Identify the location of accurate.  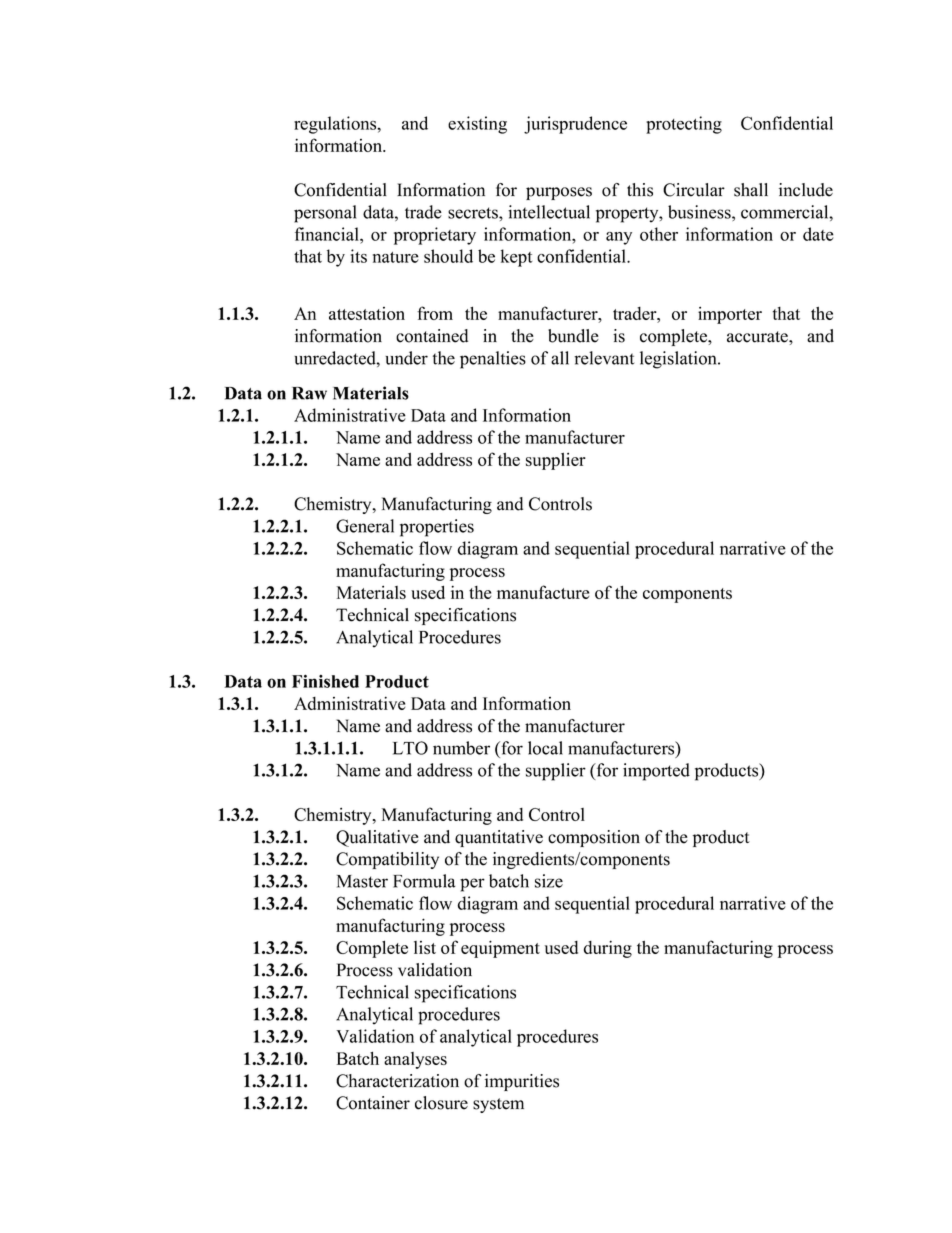
(758, 337).
